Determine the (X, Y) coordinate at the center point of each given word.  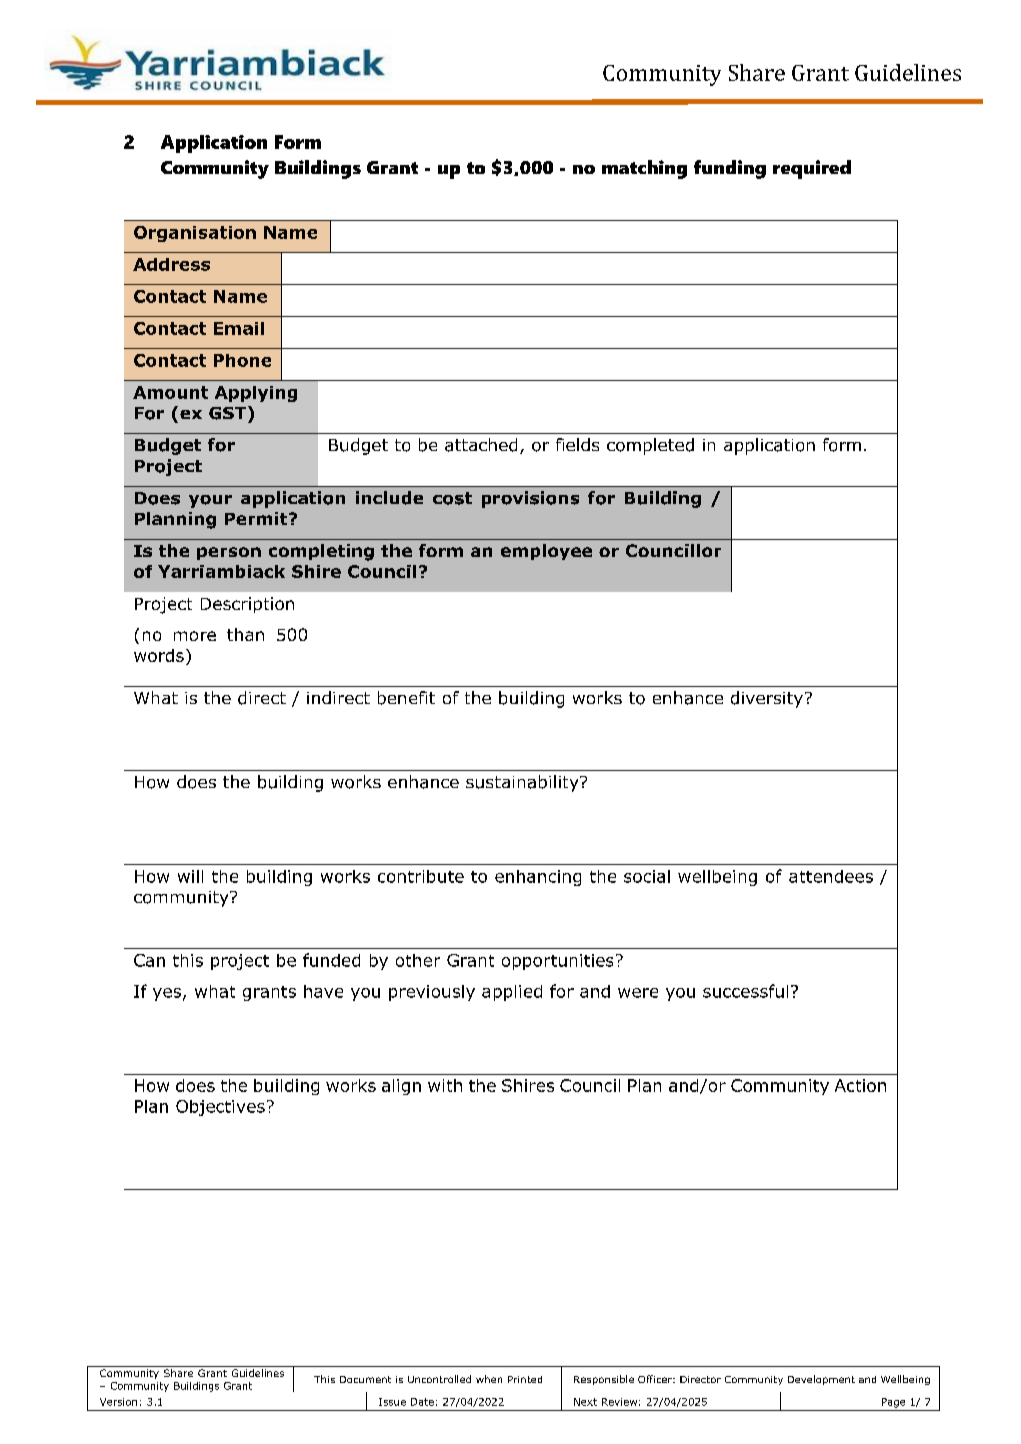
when (489, 1379)
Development (821, 1380)
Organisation (195, 234)
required (812, 169)
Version (118, 1402)
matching (644, 169)
